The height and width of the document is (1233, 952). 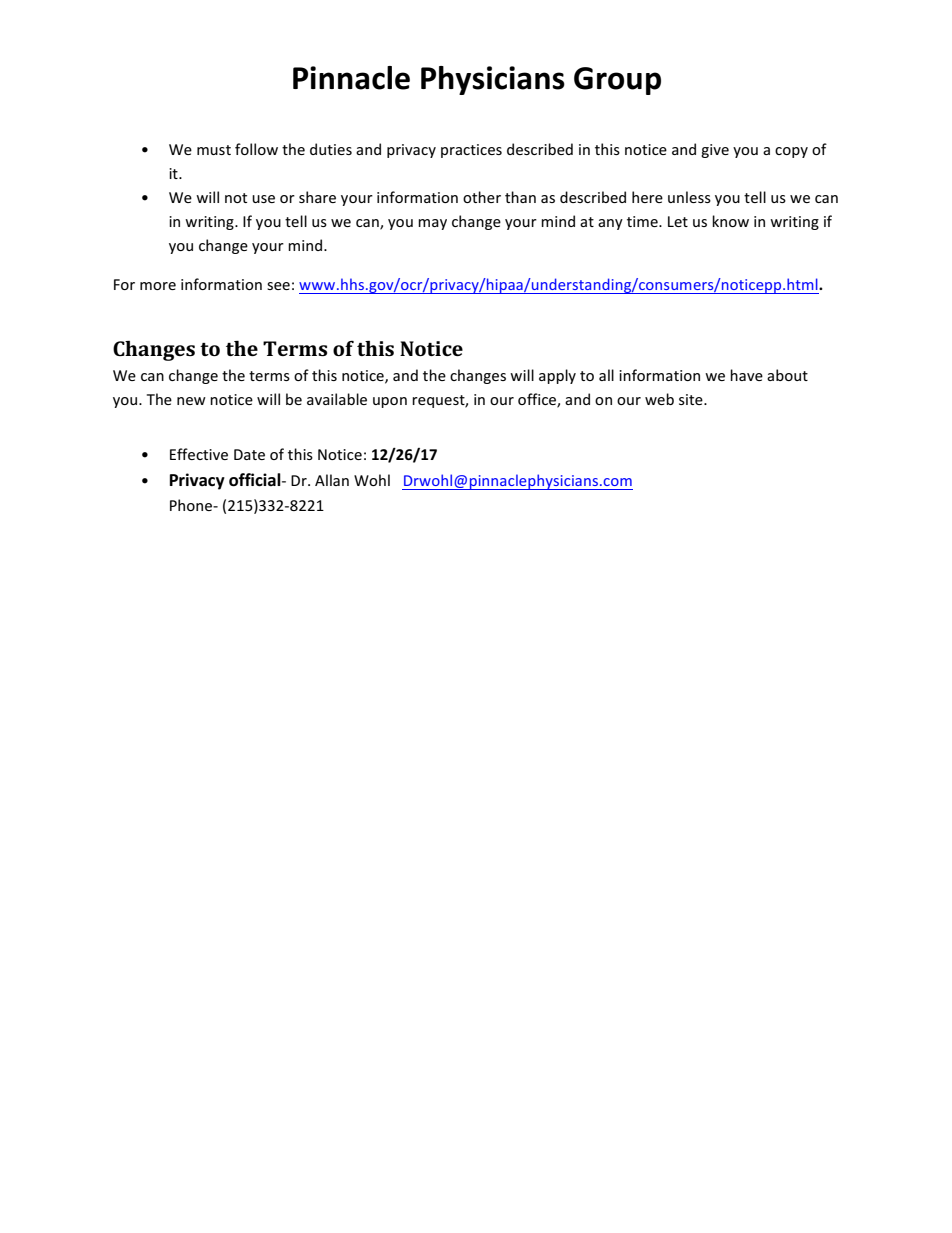 What do you see at coordinates (256, 149) in the document?
I see `follow` at bounding box center [256, 149].
